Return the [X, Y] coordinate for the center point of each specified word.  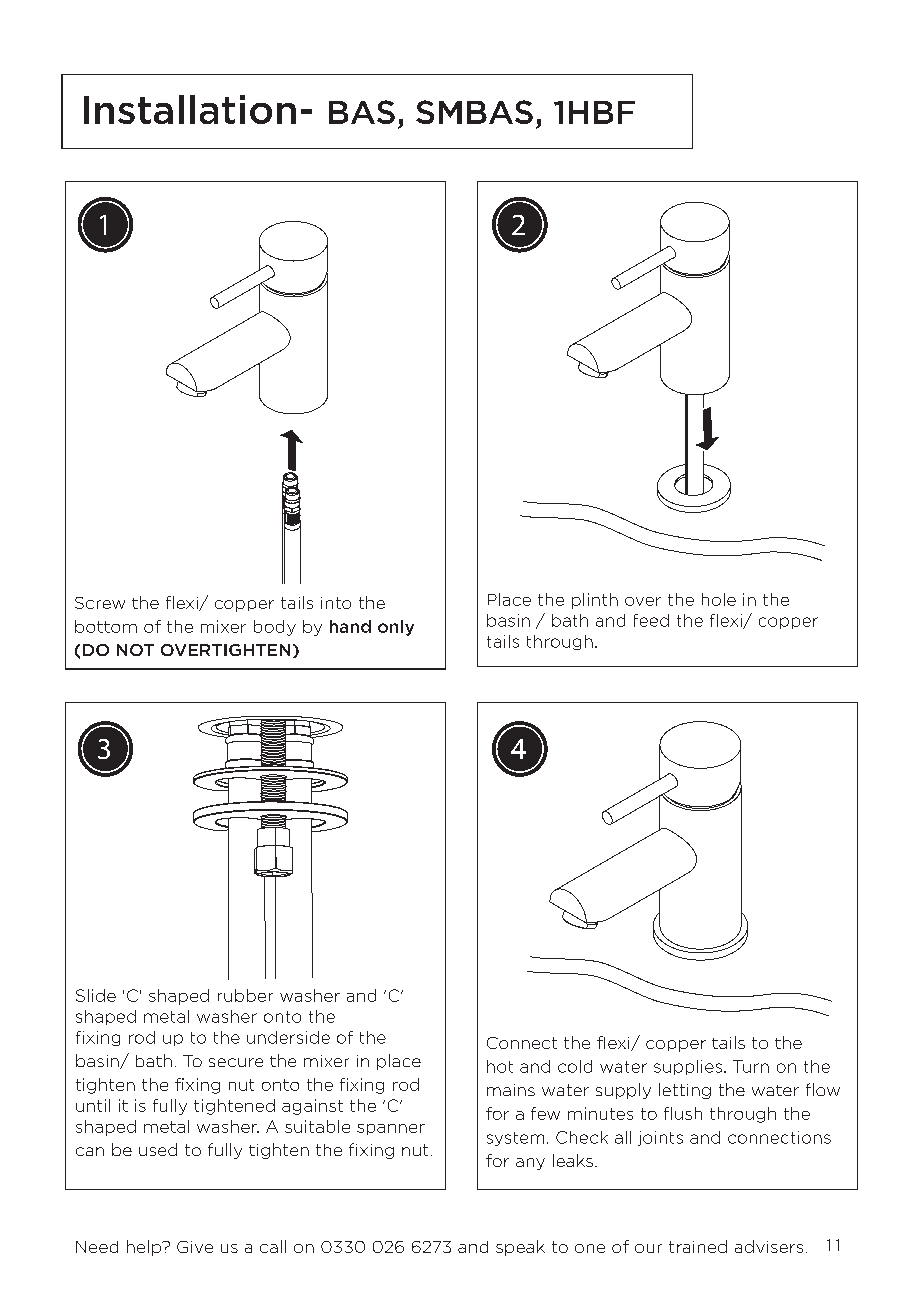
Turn [751, 1066]
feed [651, 620]
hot [500, 1066]
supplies [688, 1067]
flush [683, 1113]
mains [511, 1090]
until [93, 1105]
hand [350, 626]
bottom [106, 626]
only [396, 628]
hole [719, 599]
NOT [135, 650]
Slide [96, 995]
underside [288, 1037]
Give [195, 1247]
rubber [245, 995]
